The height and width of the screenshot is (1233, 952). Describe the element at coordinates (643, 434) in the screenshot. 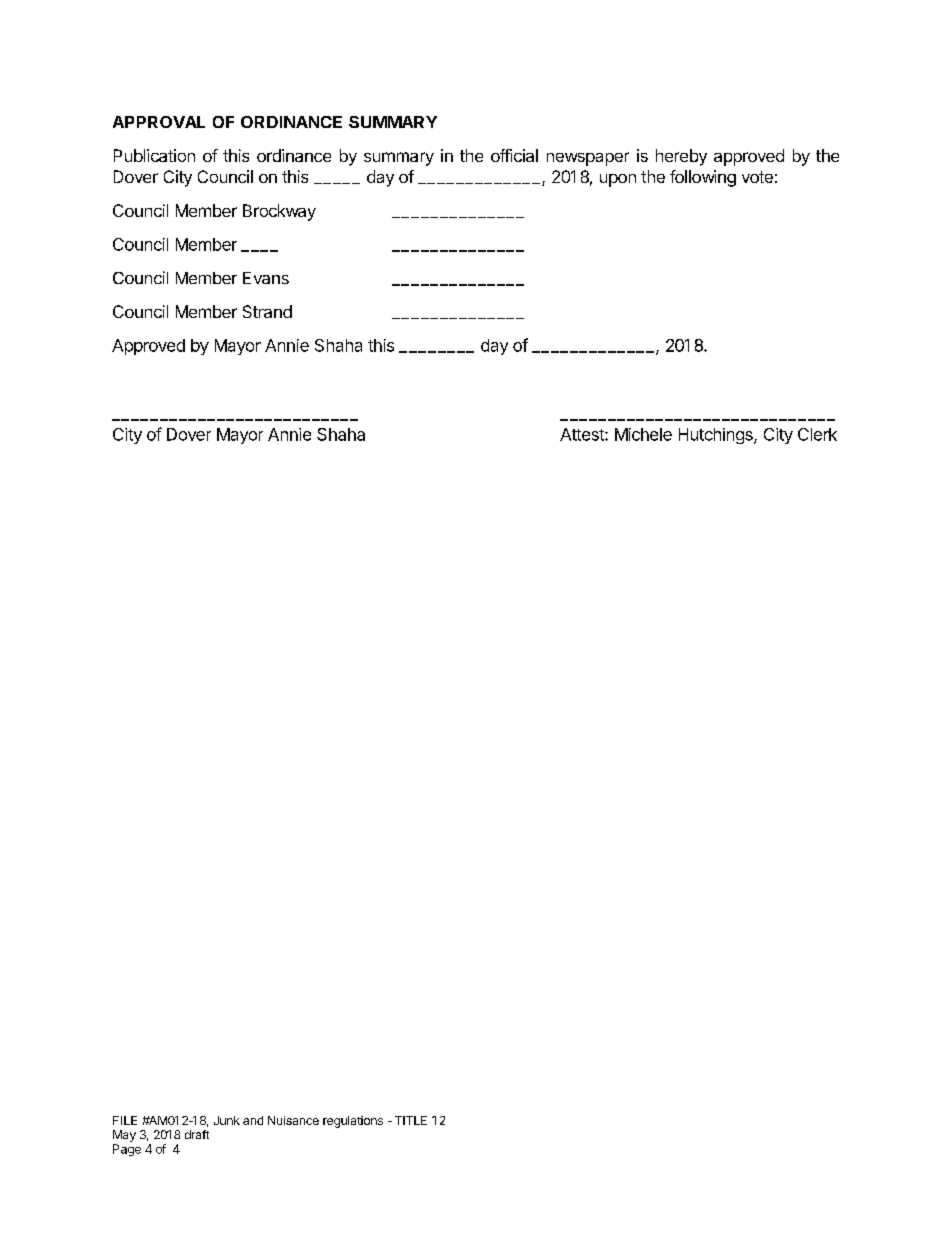

I see `Michele` at that location.
